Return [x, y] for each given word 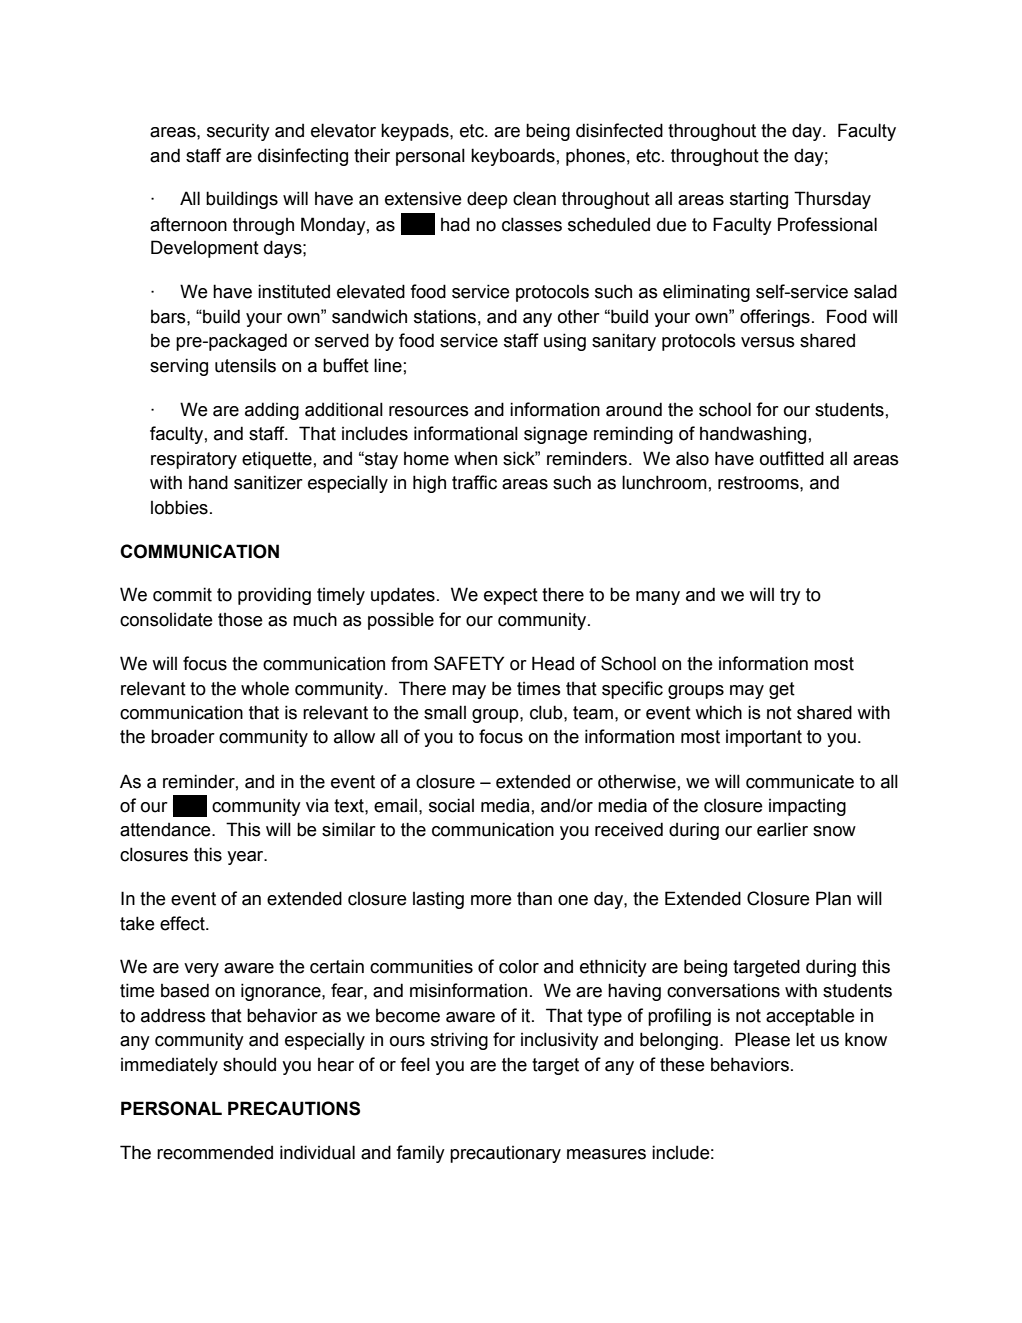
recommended [215, 1152]
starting [759, 200]
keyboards [513, 157]
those [240, 620]
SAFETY [469, 663]
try [790, 596]
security [238, 132]
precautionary [505, 1154]
